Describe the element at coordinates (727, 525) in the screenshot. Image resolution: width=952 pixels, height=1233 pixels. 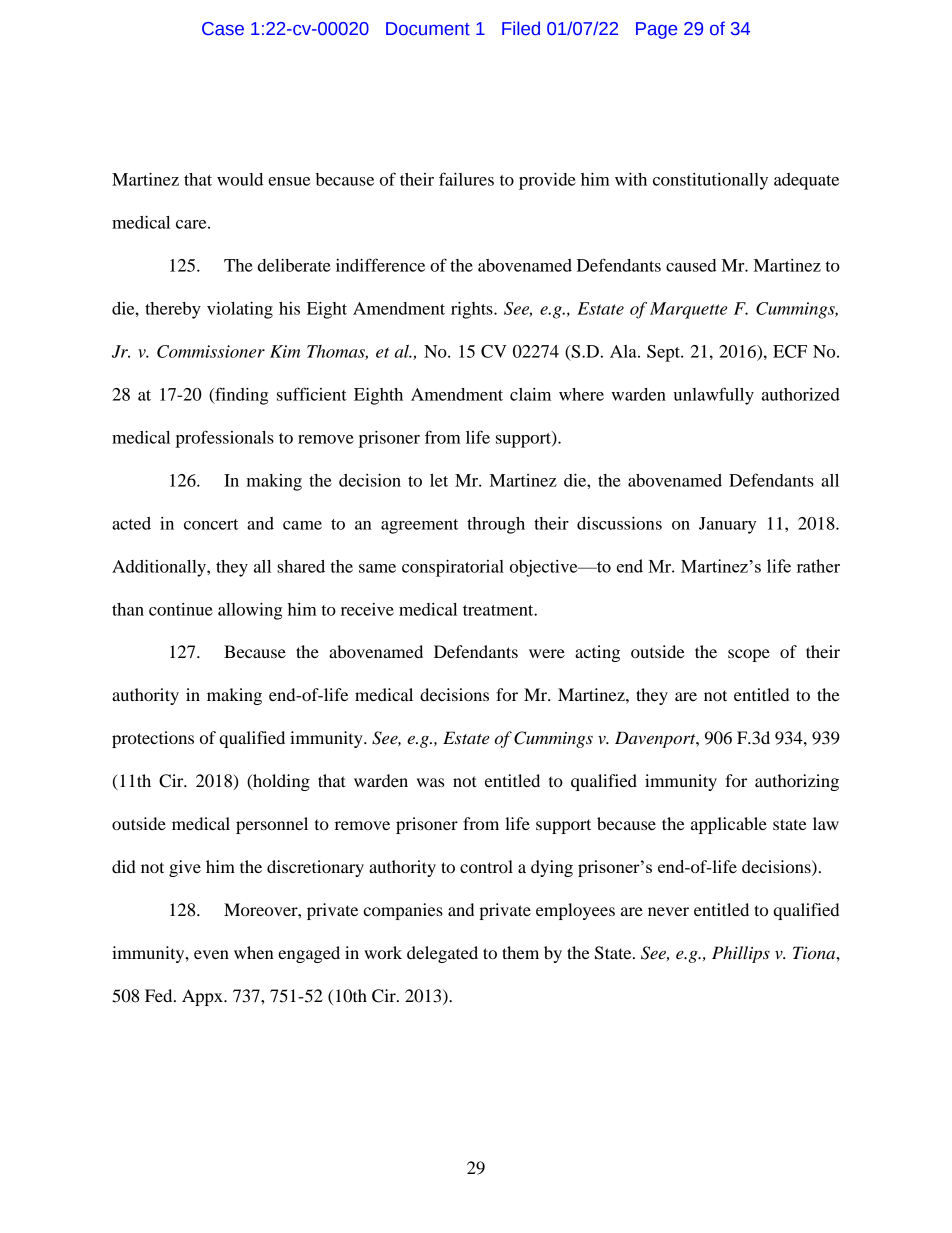
I see `January` at that location.
